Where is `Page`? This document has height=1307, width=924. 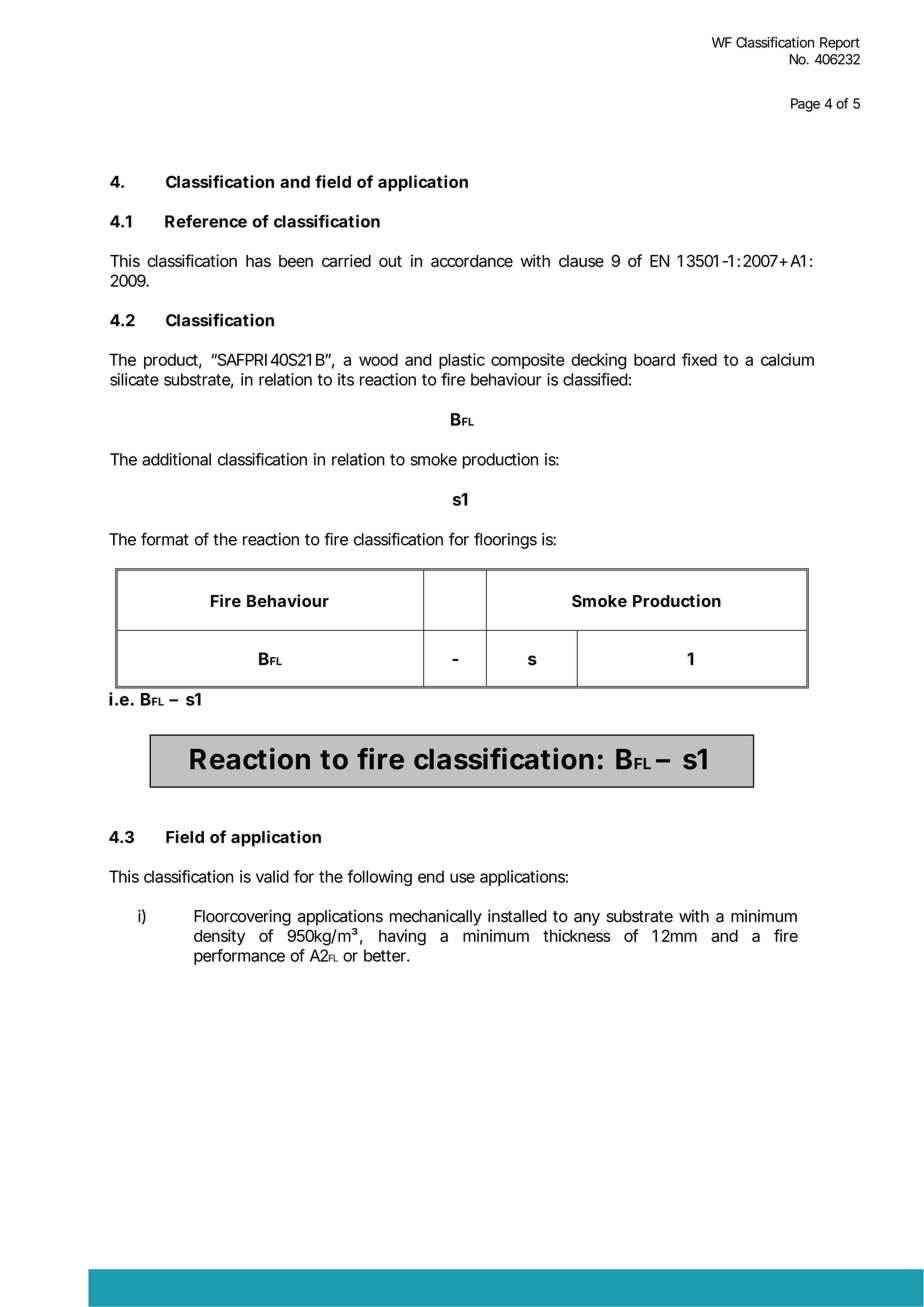
Page is located at coordinates (805, 105).
